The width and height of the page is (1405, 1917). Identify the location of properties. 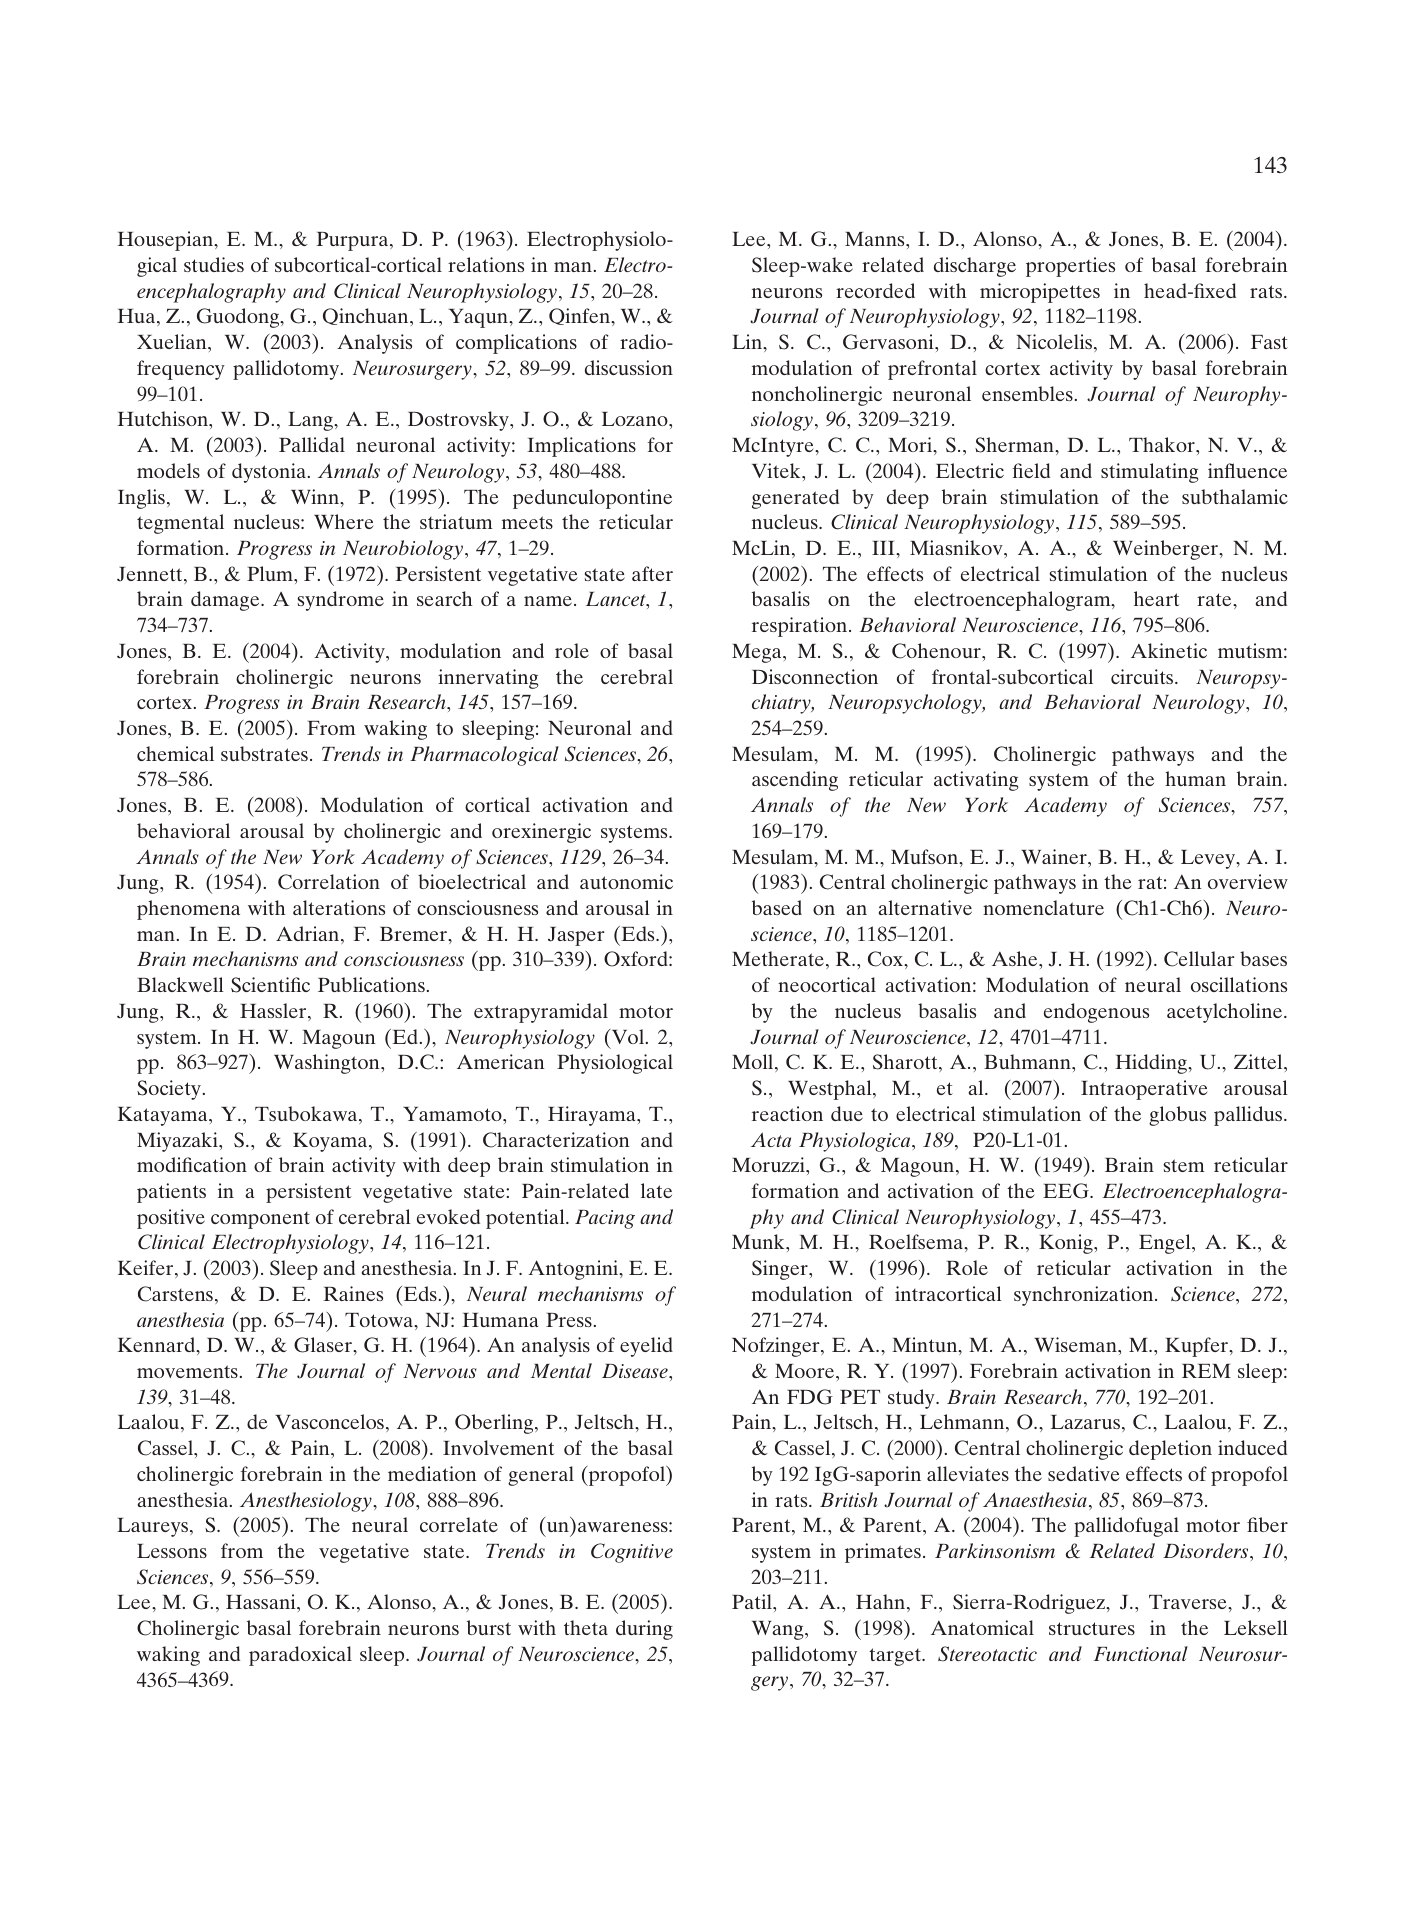
(1070, 267).
